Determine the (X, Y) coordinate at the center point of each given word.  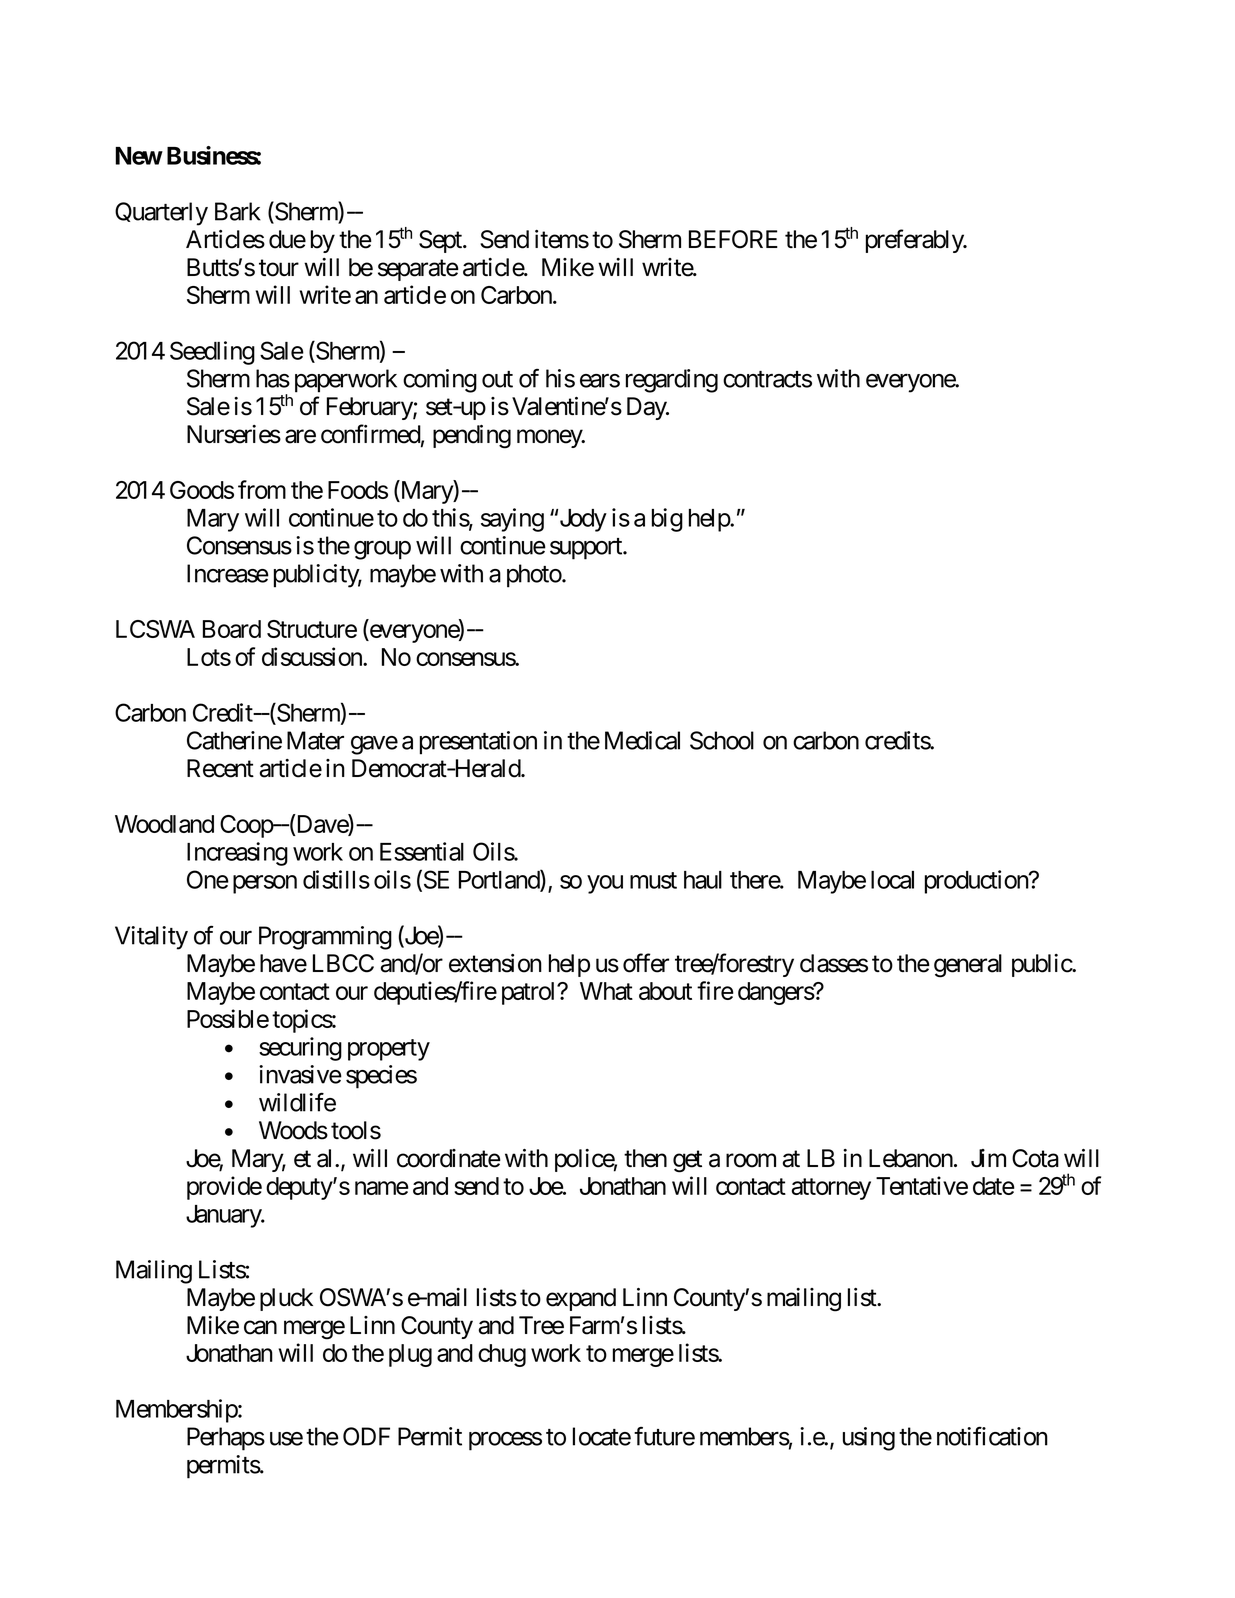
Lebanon (911, 1158)
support (587, 549)
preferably (915, 241)
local (892, 880)
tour (279, 268)
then (645, 1158)
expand (581, 1299)
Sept (441, 241)
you (605, 884)
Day (647, 408)
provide (224, 1188)
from (262, 489)
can (260, 1327)
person (265, 884)
